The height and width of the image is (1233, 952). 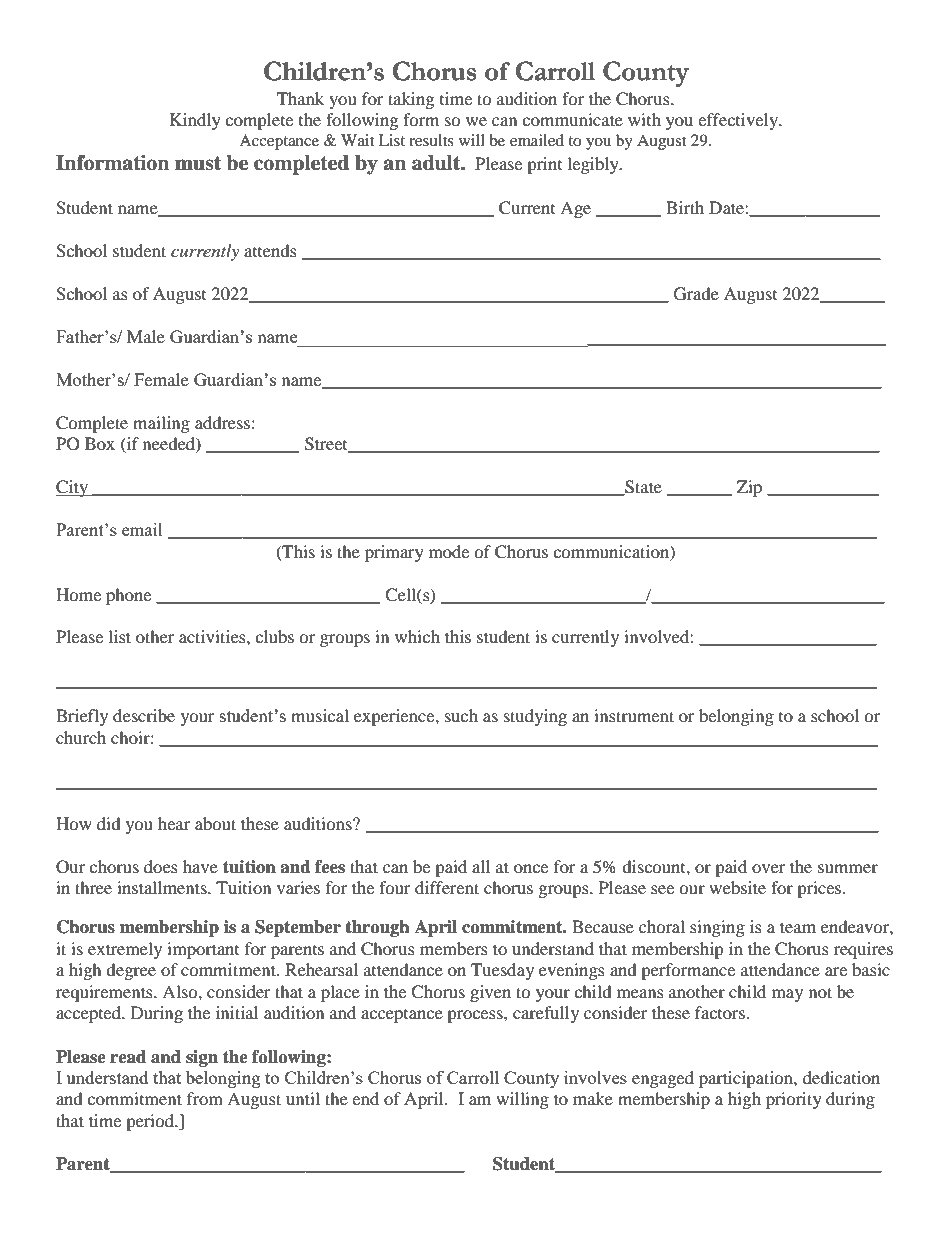 What do you see at coordinates (431, 140) in the image?
I see `results` at bounding box center [431, 140].
